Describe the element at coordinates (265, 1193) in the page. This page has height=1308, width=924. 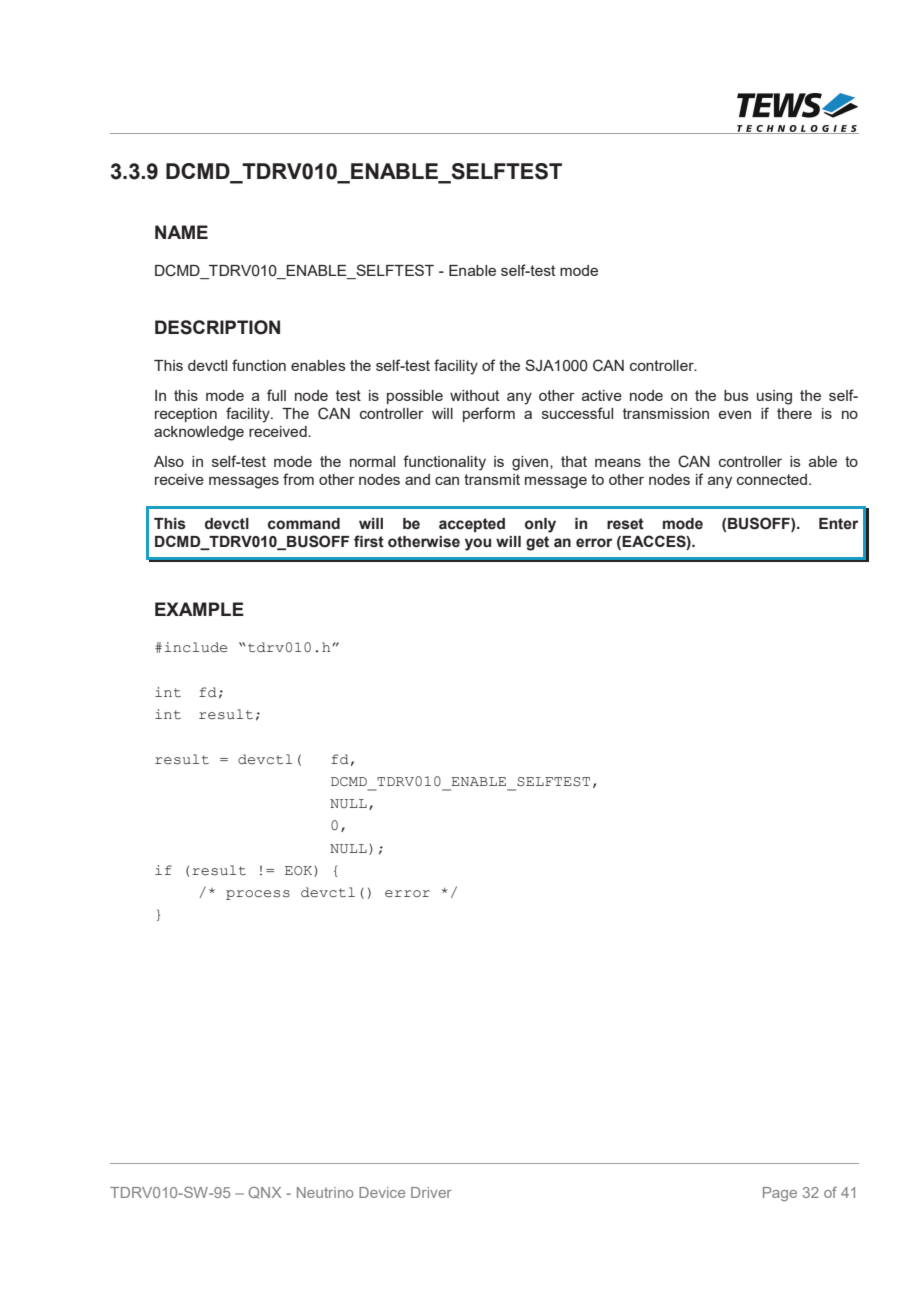
I see `QNX` at that location.
